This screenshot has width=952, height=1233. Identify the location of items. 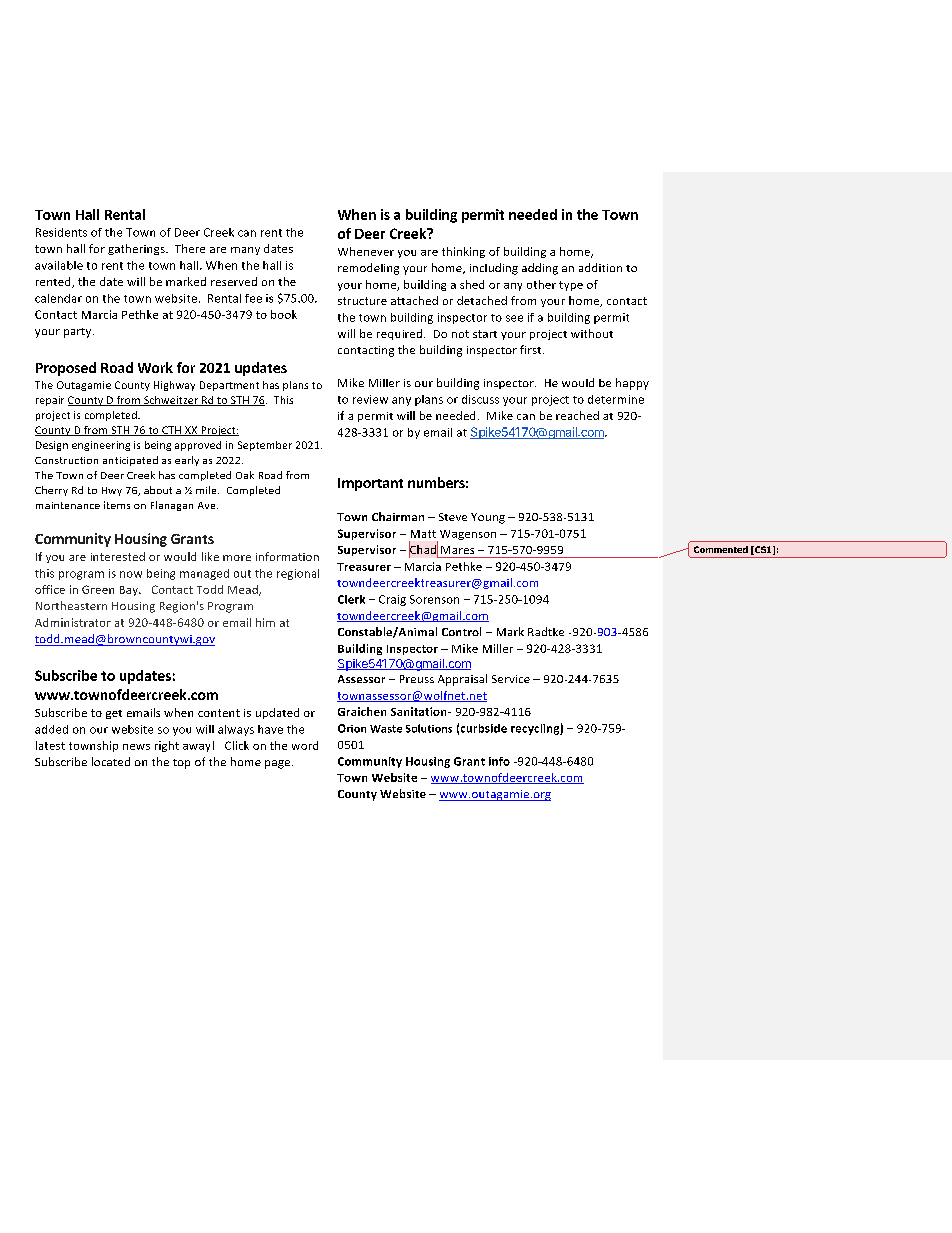
(117, 505).
